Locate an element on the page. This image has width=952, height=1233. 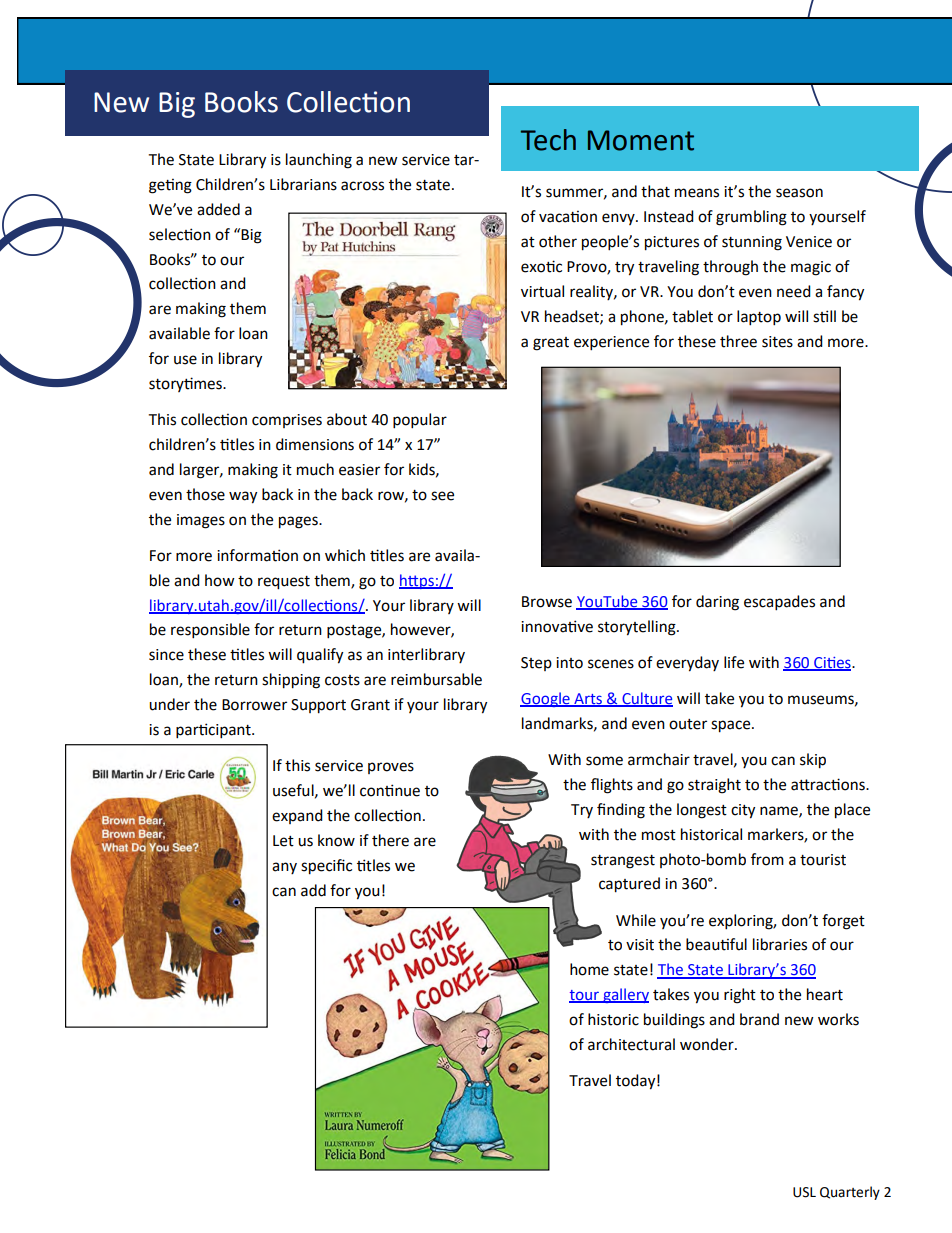
shipping is located at coordinates (291, 681).
